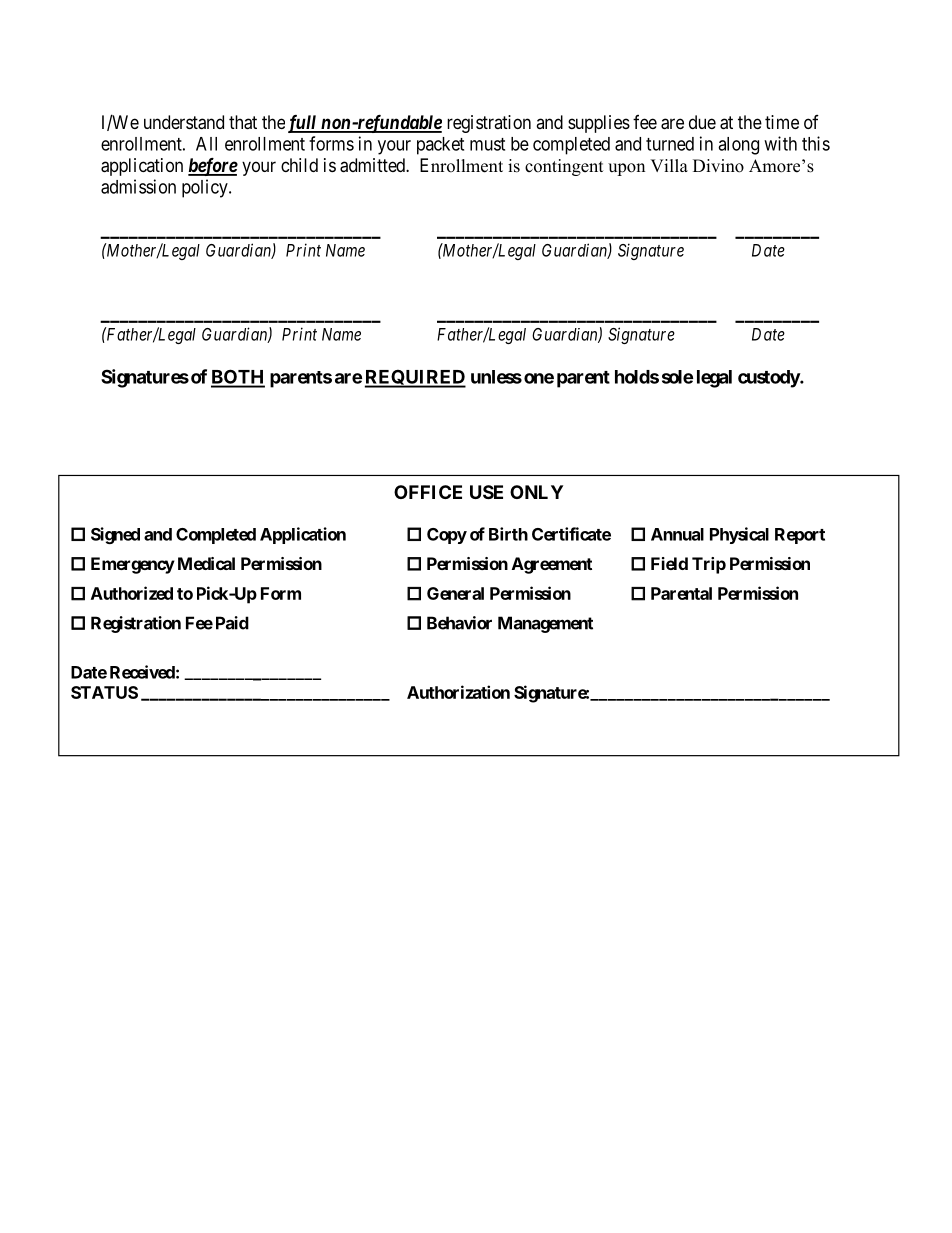  Describe the element at coordinates (536, 492) in the screenshot. I see `ONLY` at that location.
